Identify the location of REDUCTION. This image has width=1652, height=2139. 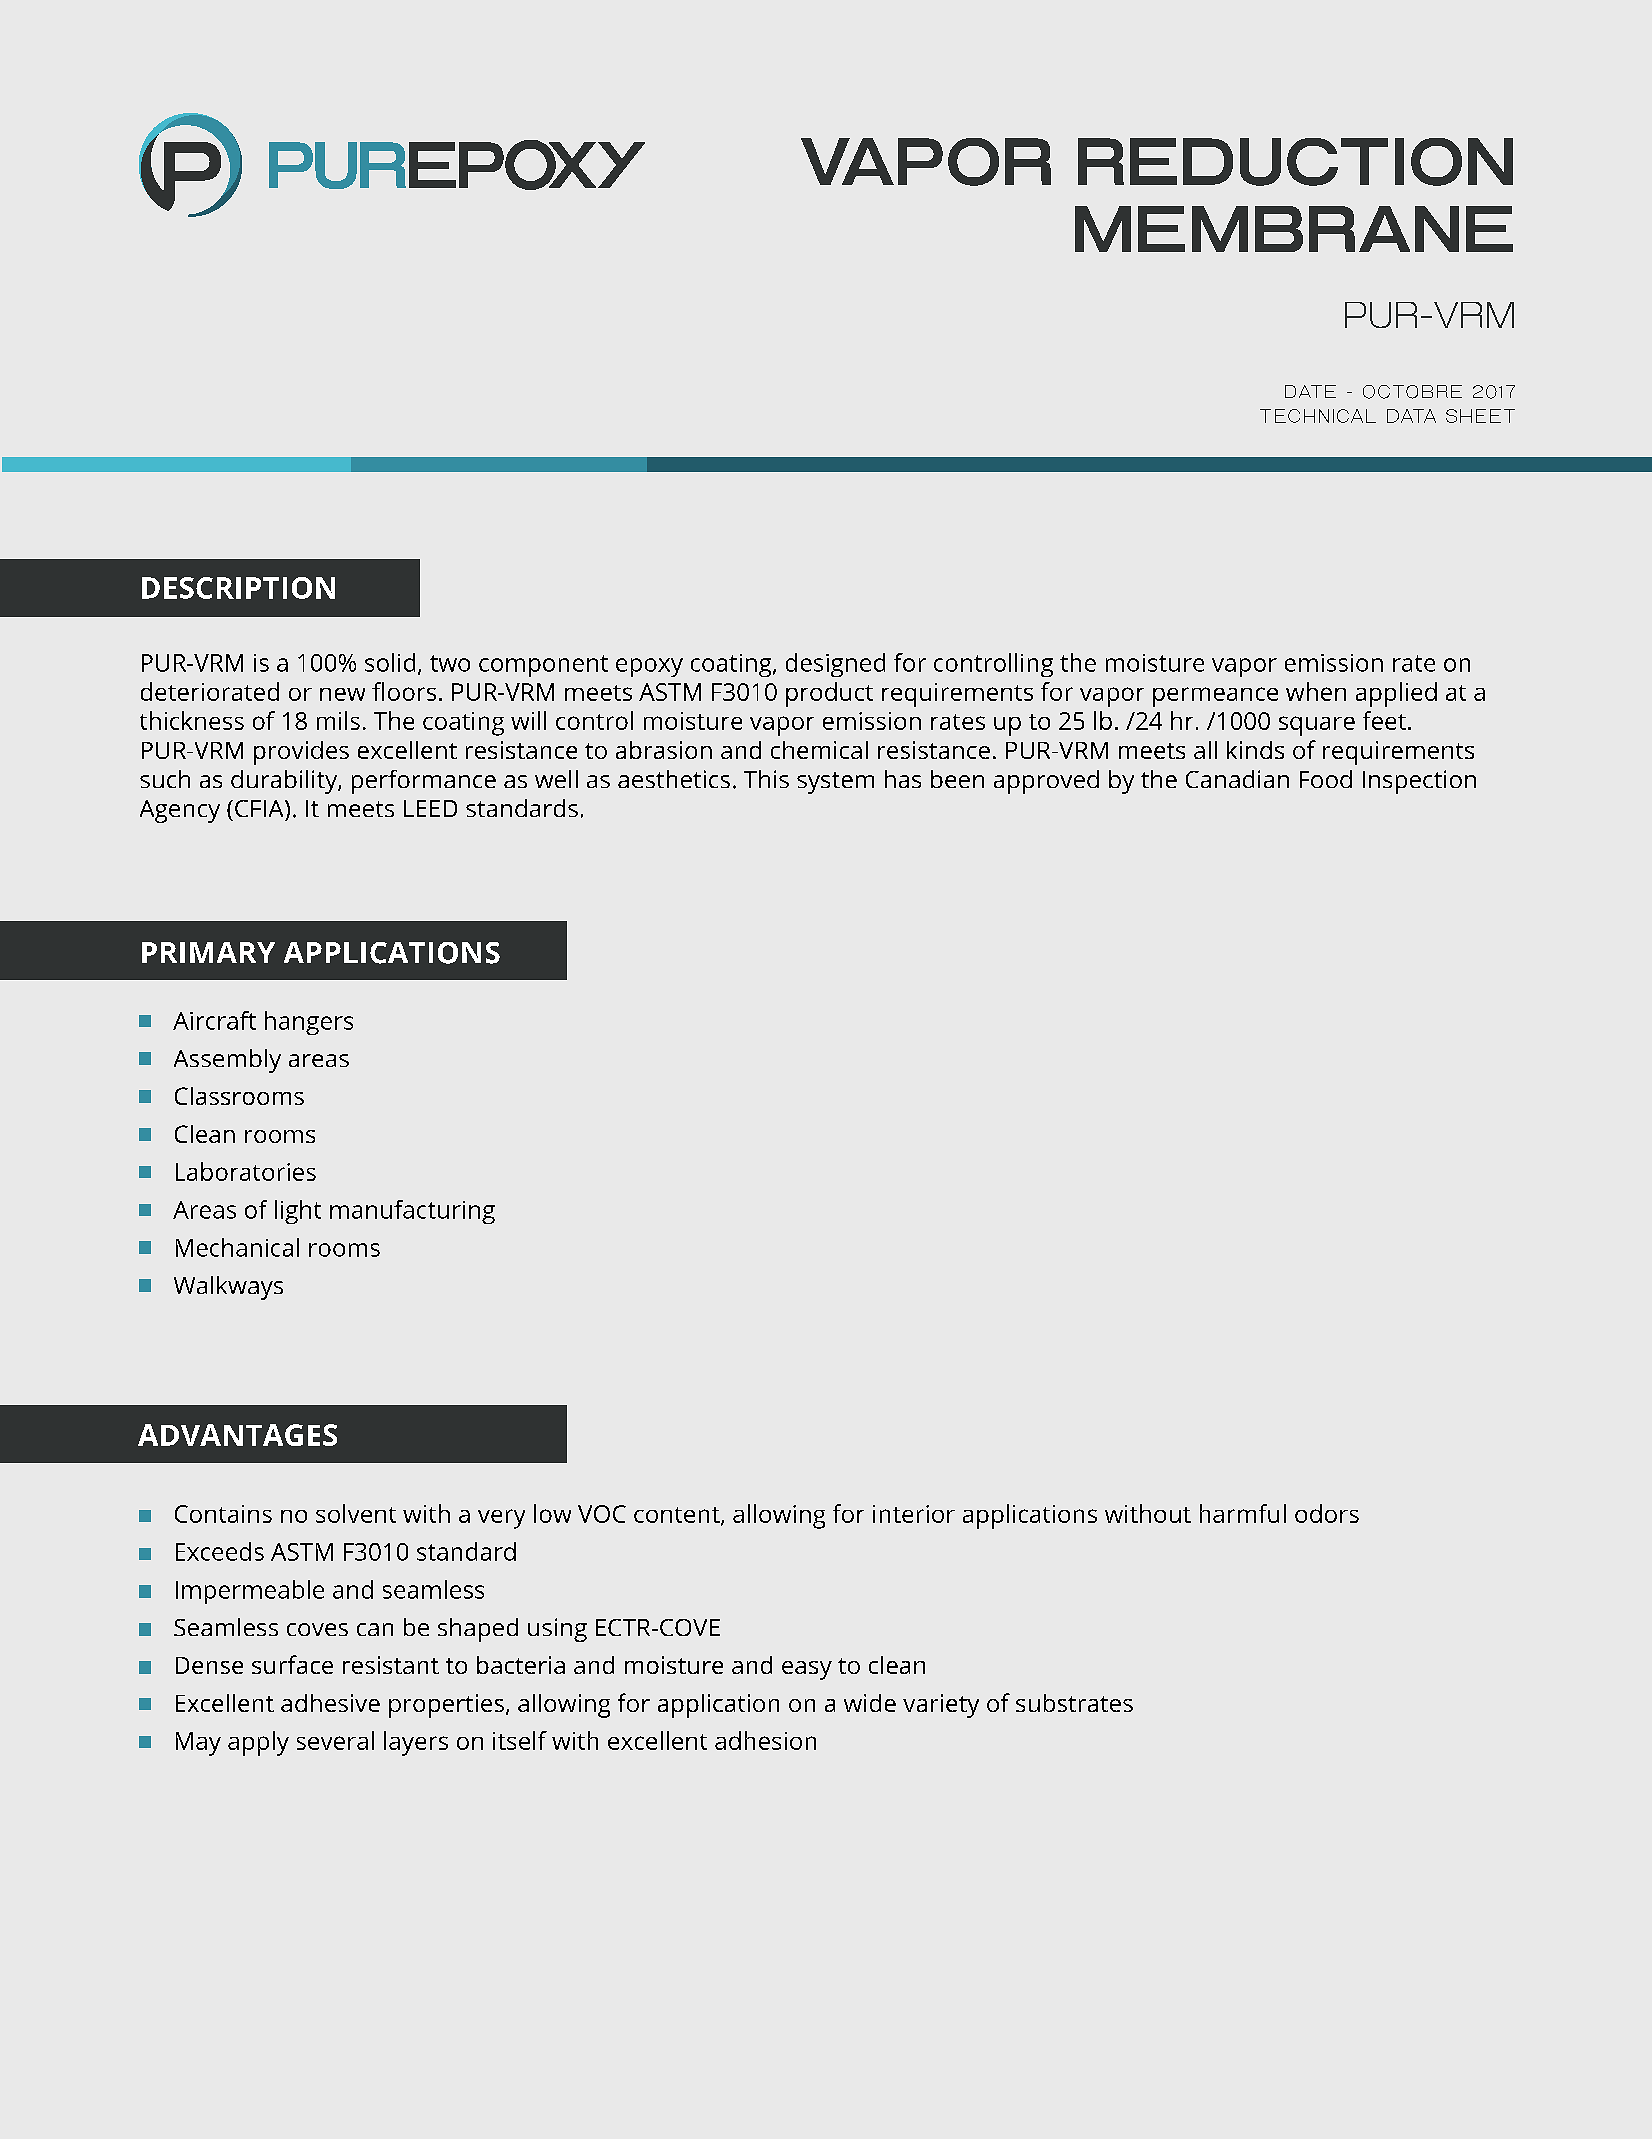
(1295, 162).
